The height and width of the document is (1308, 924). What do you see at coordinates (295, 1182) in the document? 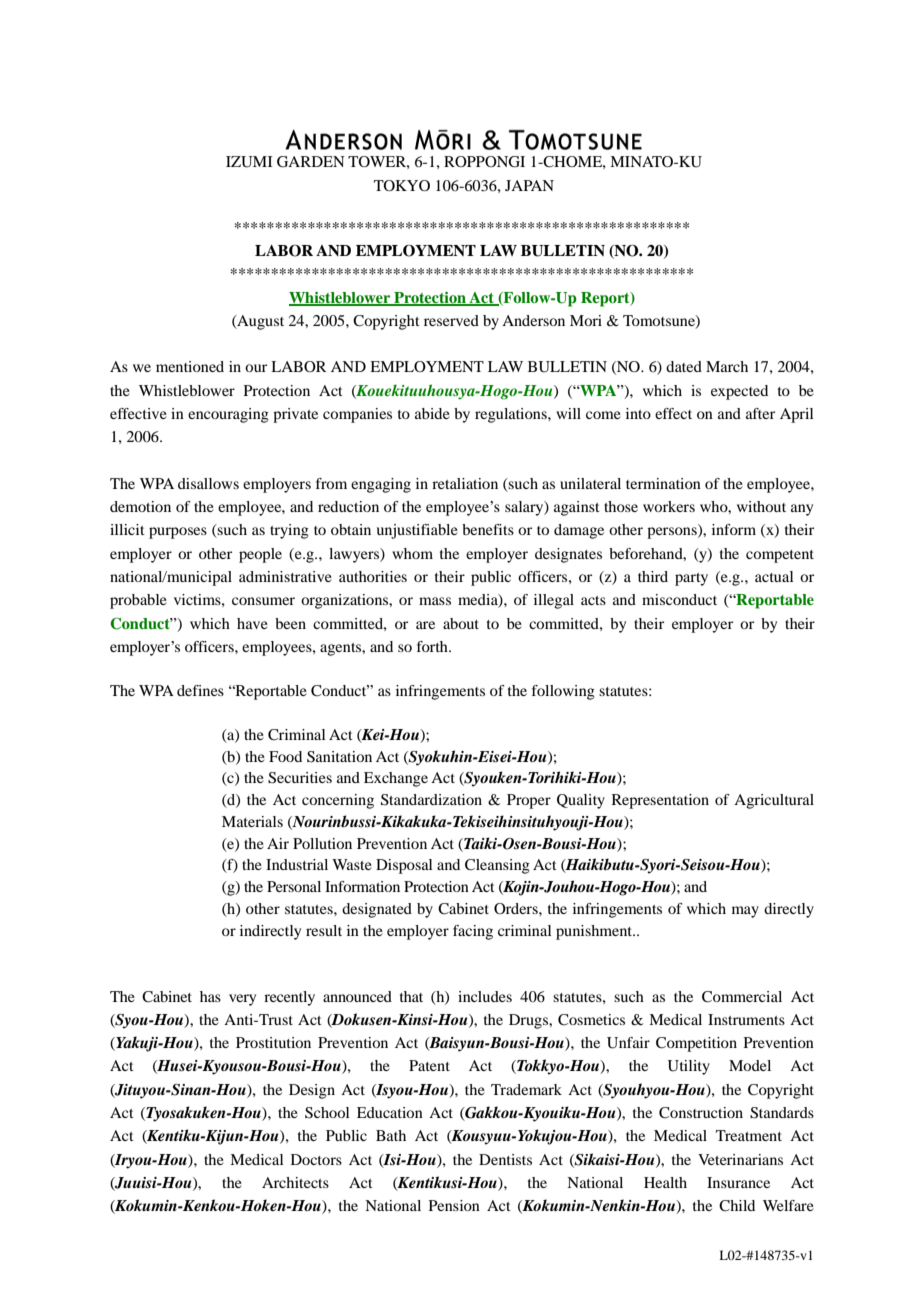
I see `Architects` at bounding box center [295, 1182].
